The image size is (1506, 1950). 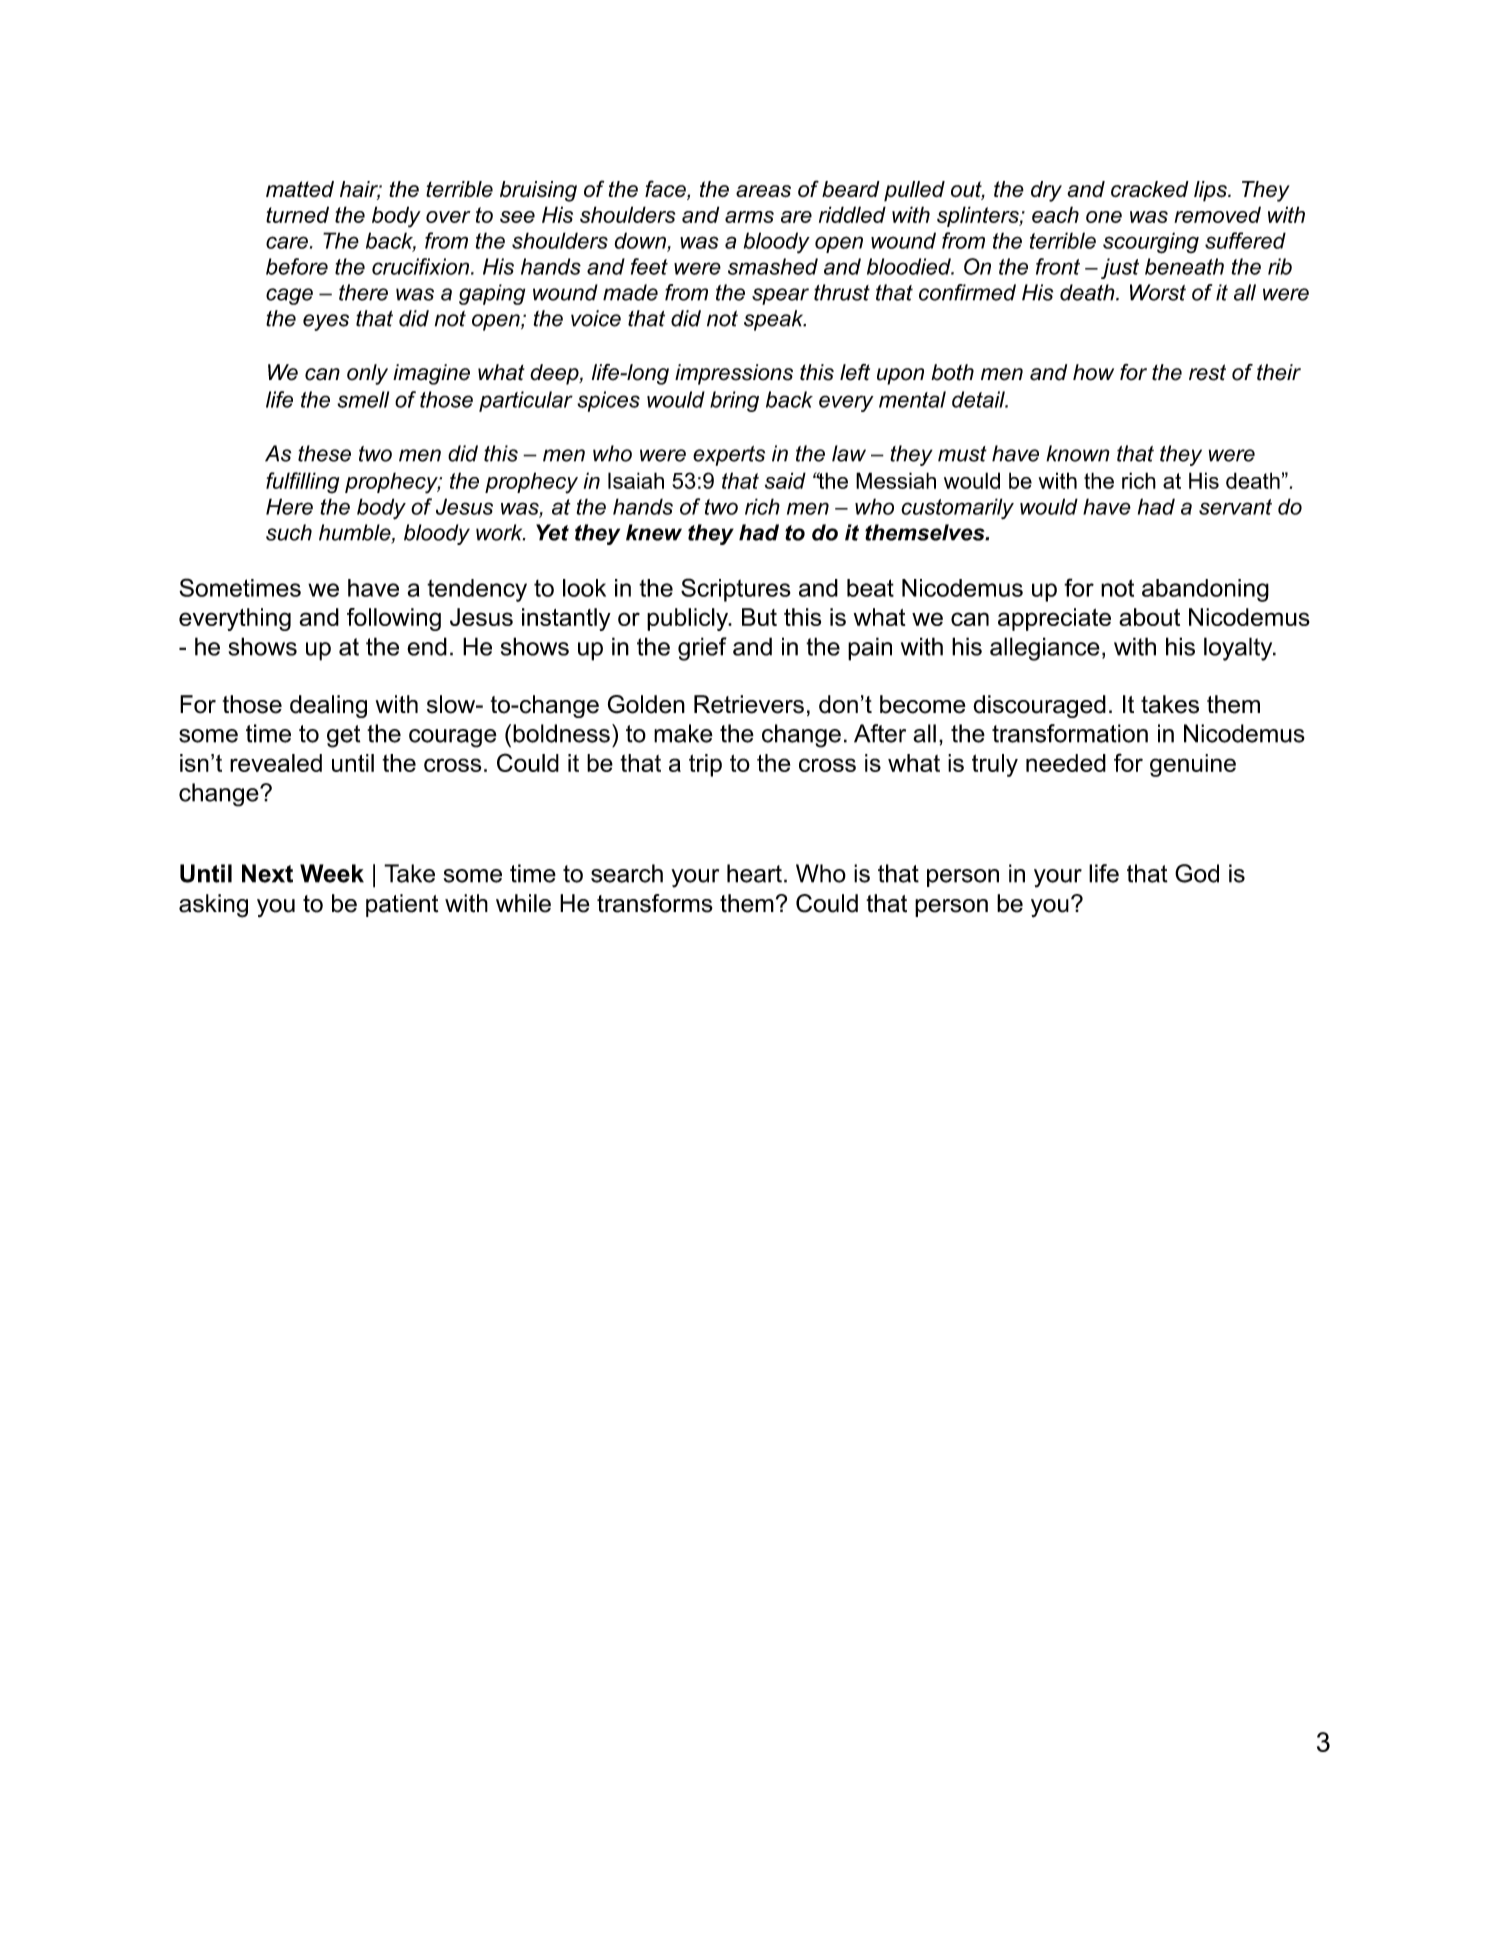 I want to click on dealing, so click(x=328, y=706).
